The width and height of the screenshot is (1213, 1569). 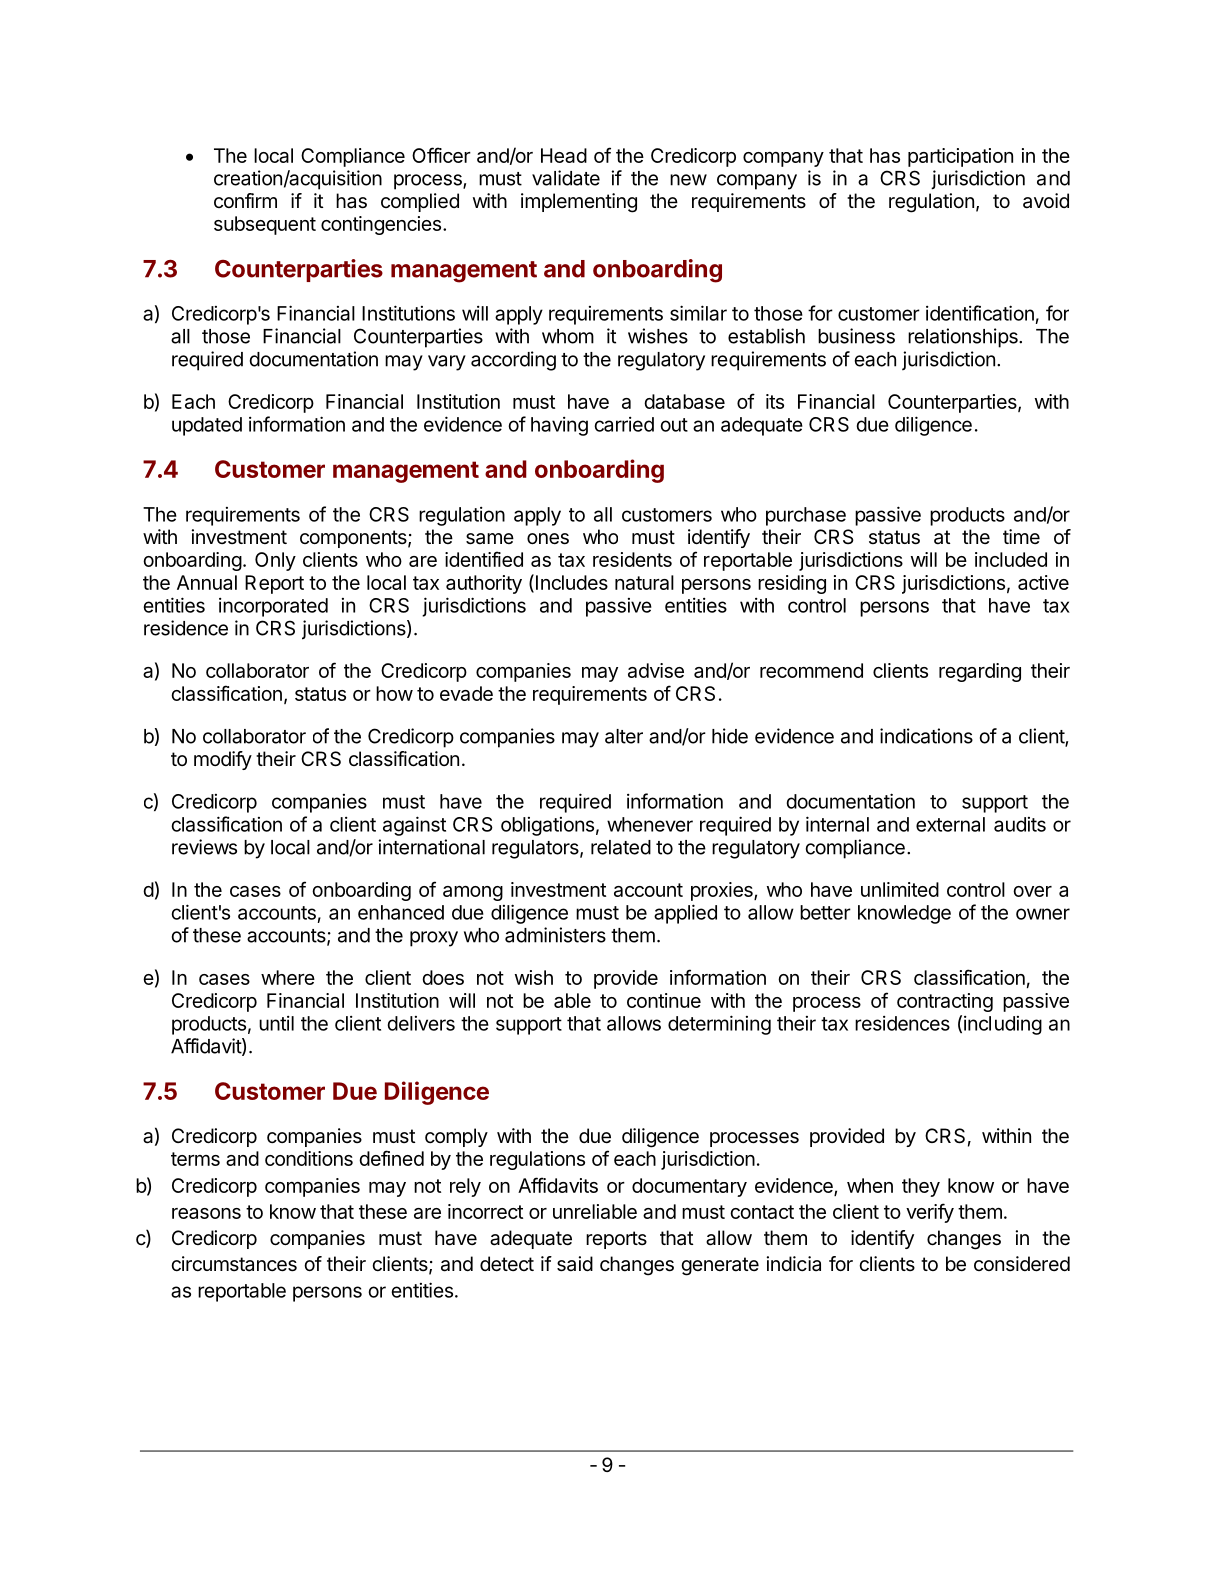 What do you see at coordinates (960, 157) in the screenshot?
I see `participation` at bounding box center [960, 157].
